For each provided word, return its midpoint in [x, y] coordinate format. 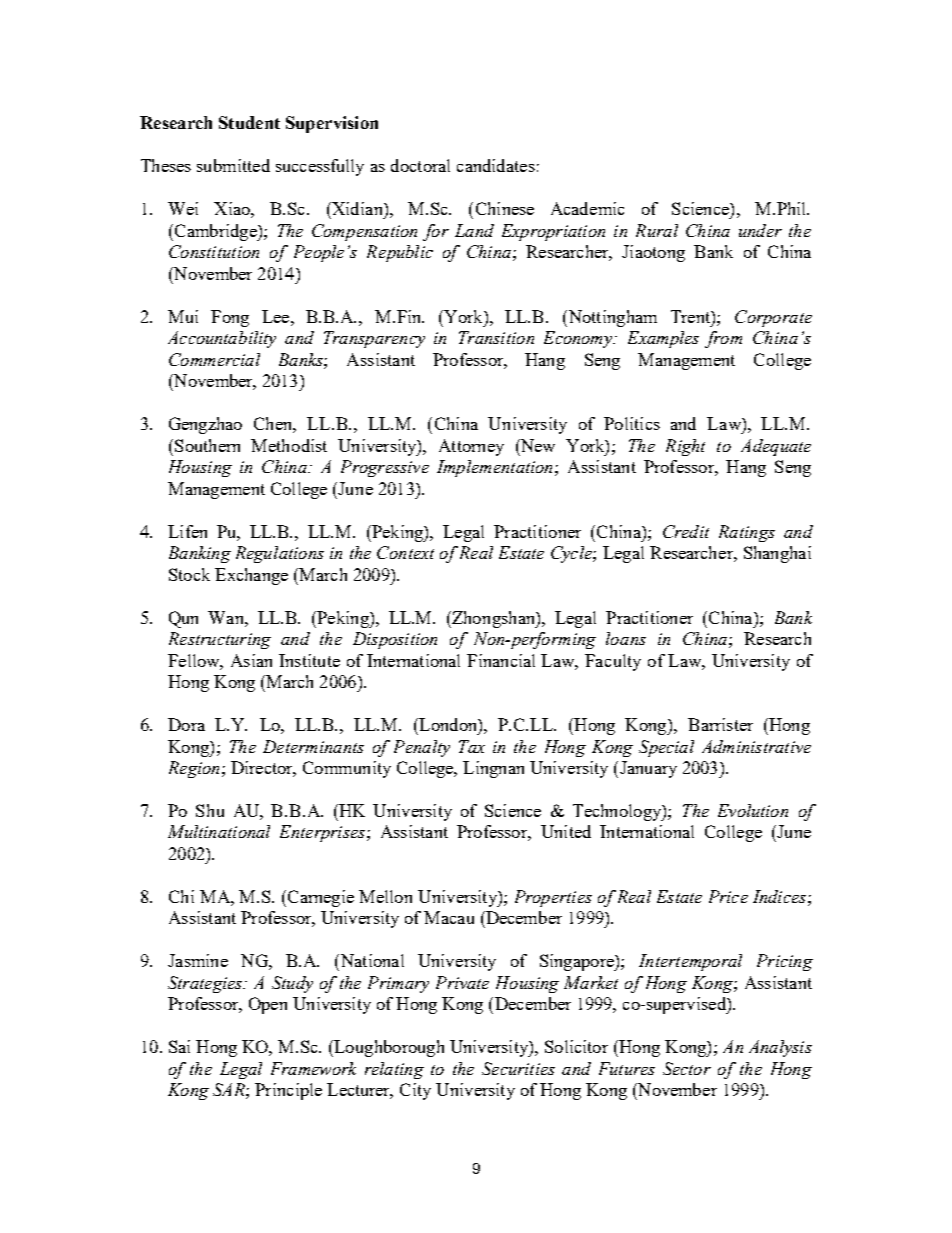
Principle [288, 1091]
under [760, 230]
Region [194, 769]
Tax [472, 746]
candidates [496, 165]
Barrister [720, 724]
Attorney [471, 447]
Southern [207, 445]
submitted [233, 165]
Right [685, 447]
